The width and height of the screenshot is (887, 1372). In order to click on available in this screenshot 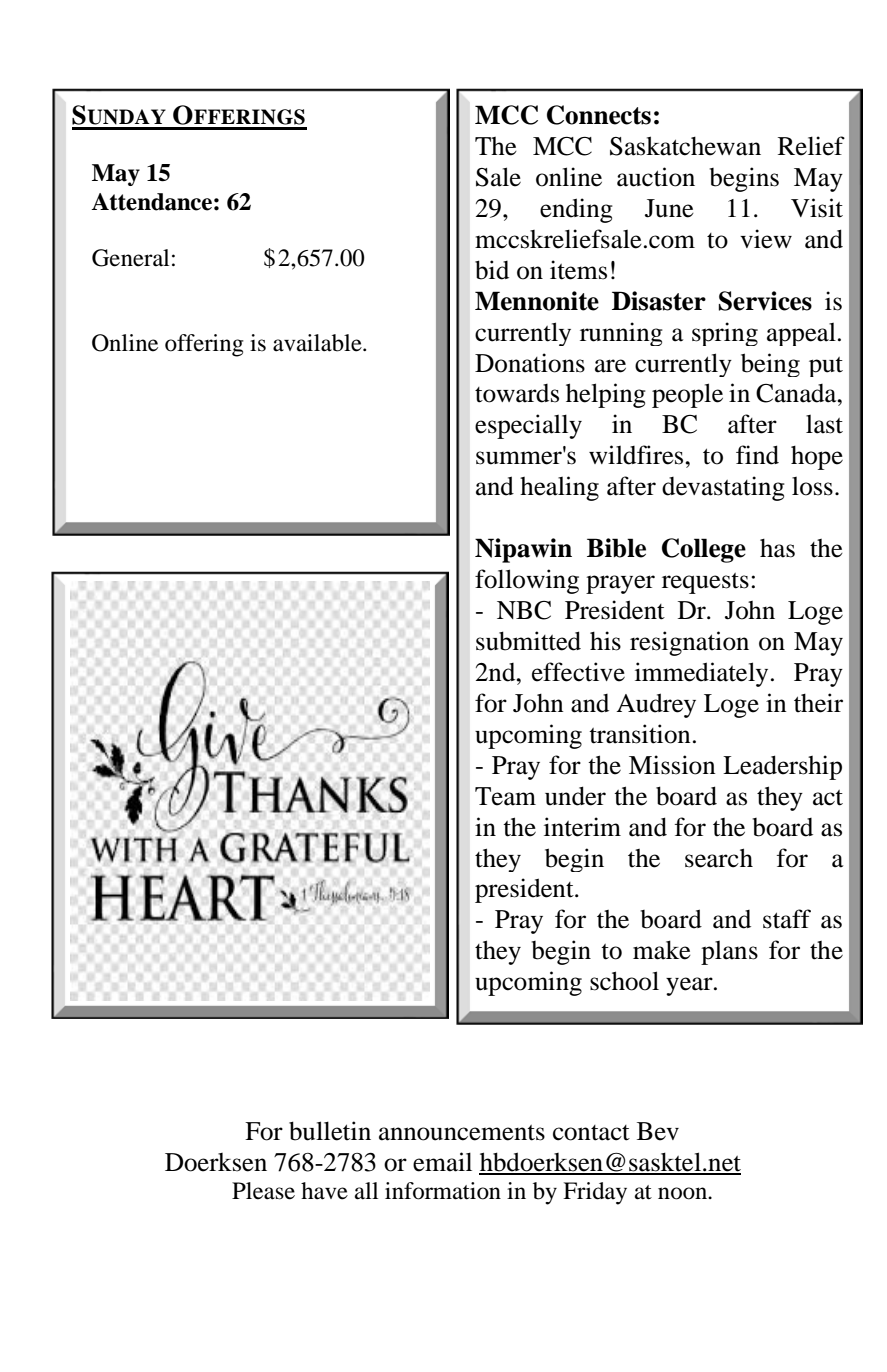, I will do `click(318, 343)`.
